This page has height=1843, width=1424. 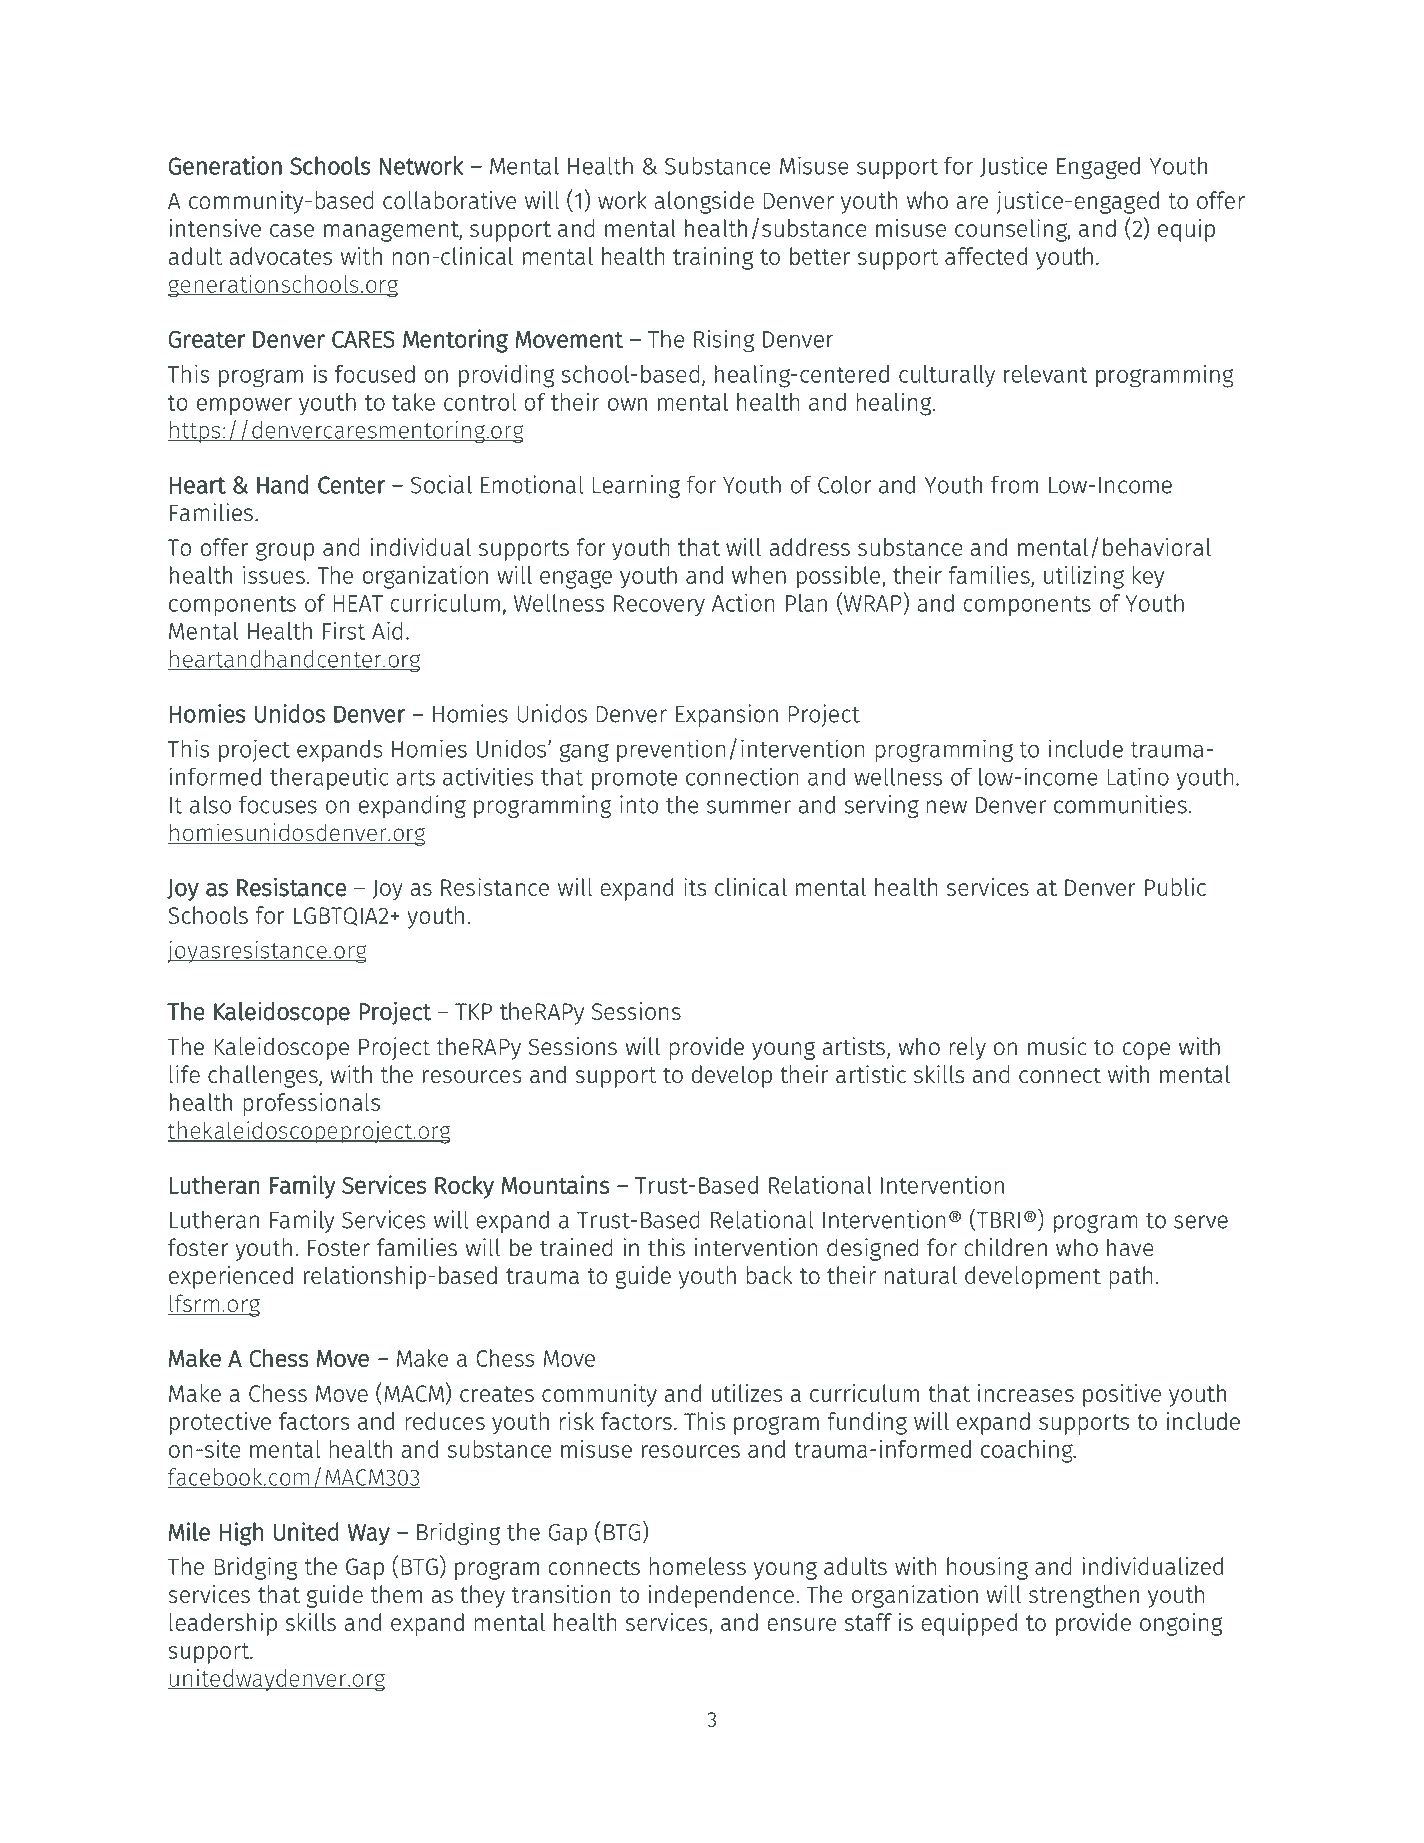 I want to click on experienced, so click(x=231, y=1277).
